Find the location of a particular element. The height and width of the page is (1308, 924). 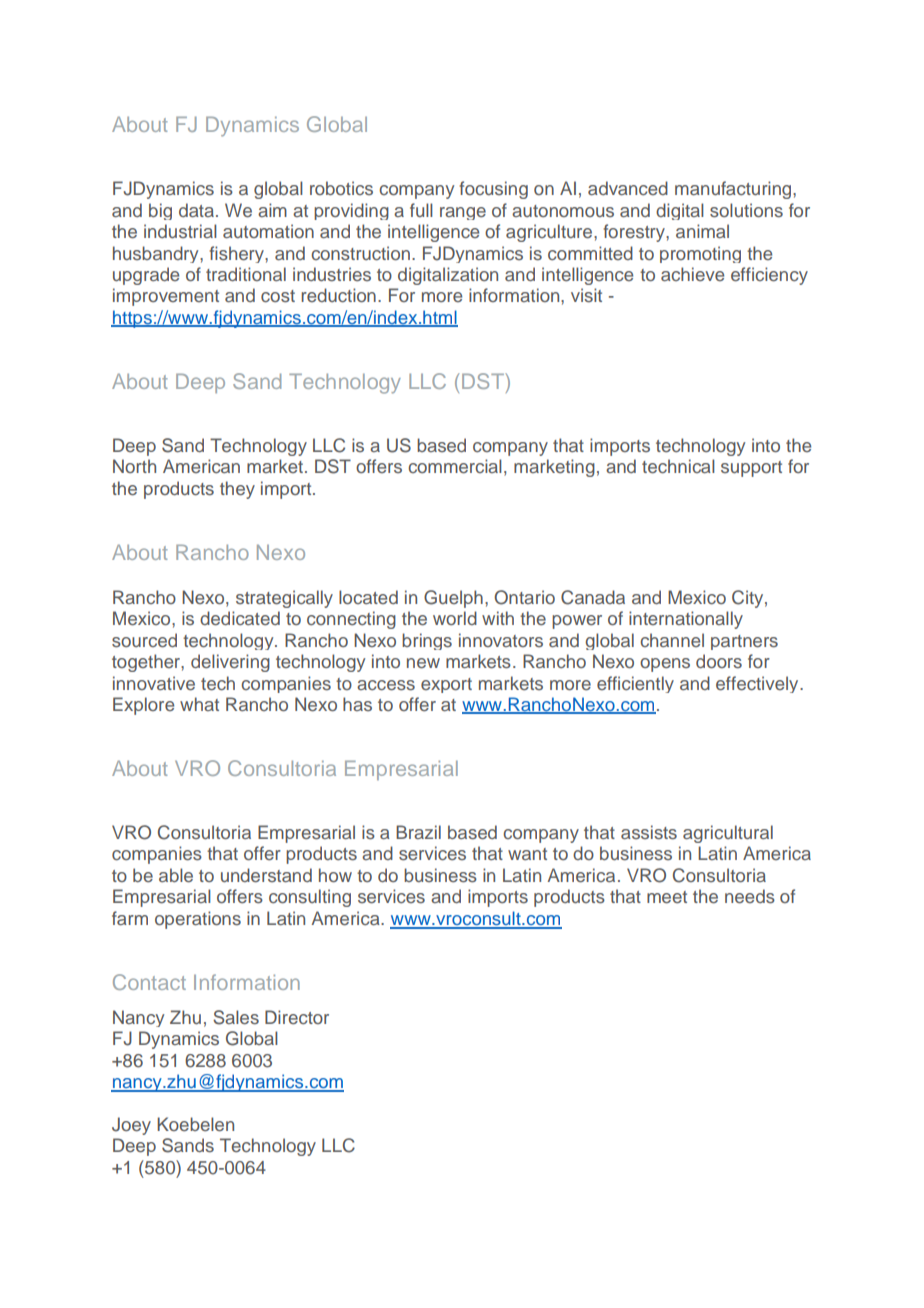

support is located at coordinates (751, 469).
